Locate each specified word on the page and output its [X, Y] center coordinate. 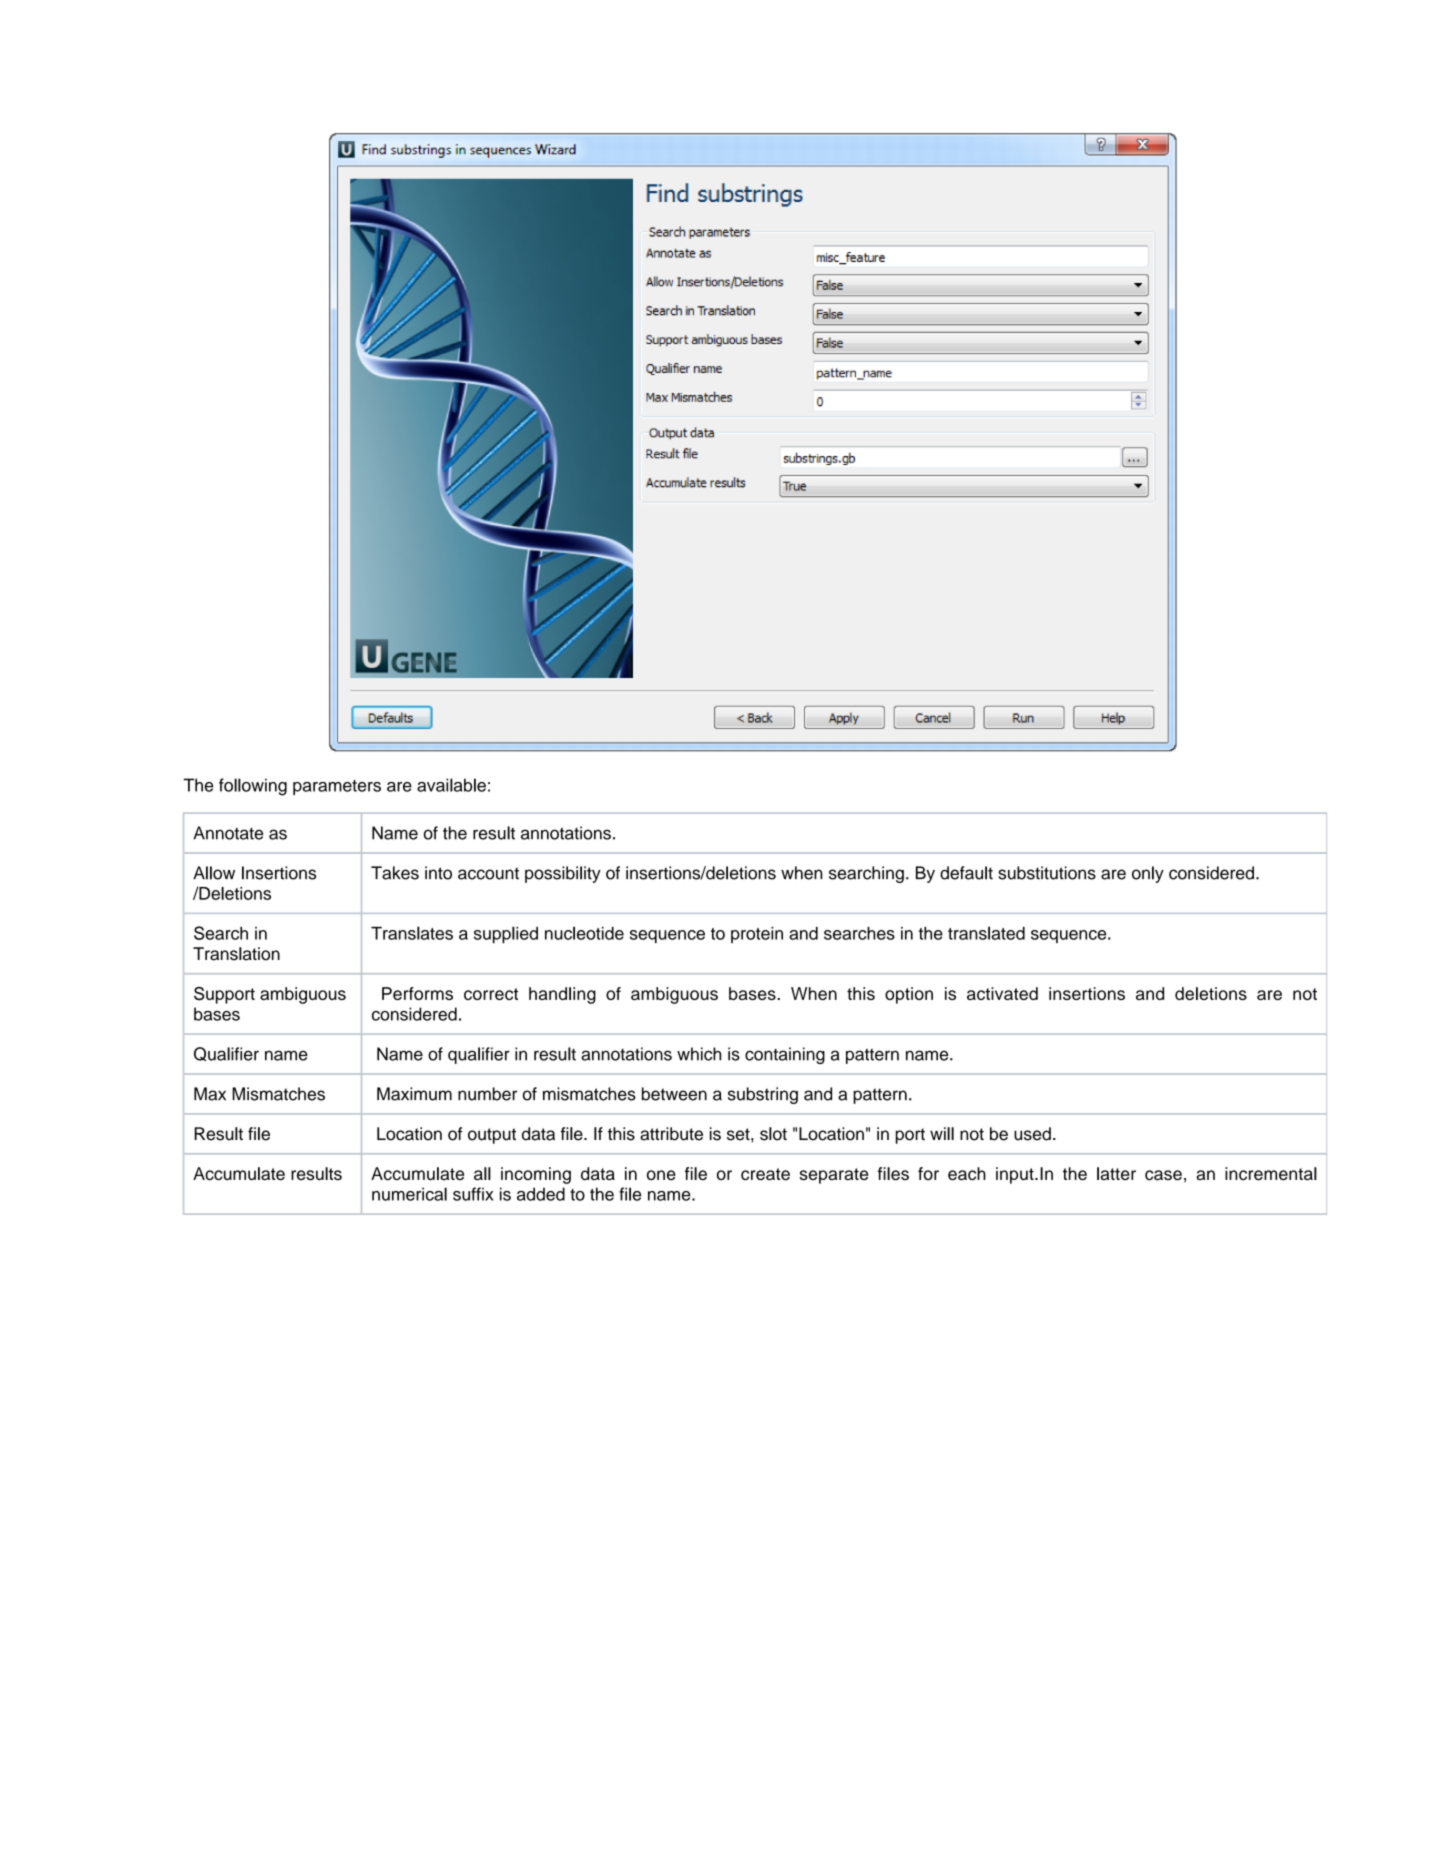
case [1163, 1175]
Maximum [414, 1094]
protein [757, 935]
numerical [409, 1194]
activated [1002, 993]
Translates [412, 933]
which [699, 1054]
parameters [337, 787]
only [1148, 874]
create [765, 1174]
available [451, 785]
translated [986, 933]
